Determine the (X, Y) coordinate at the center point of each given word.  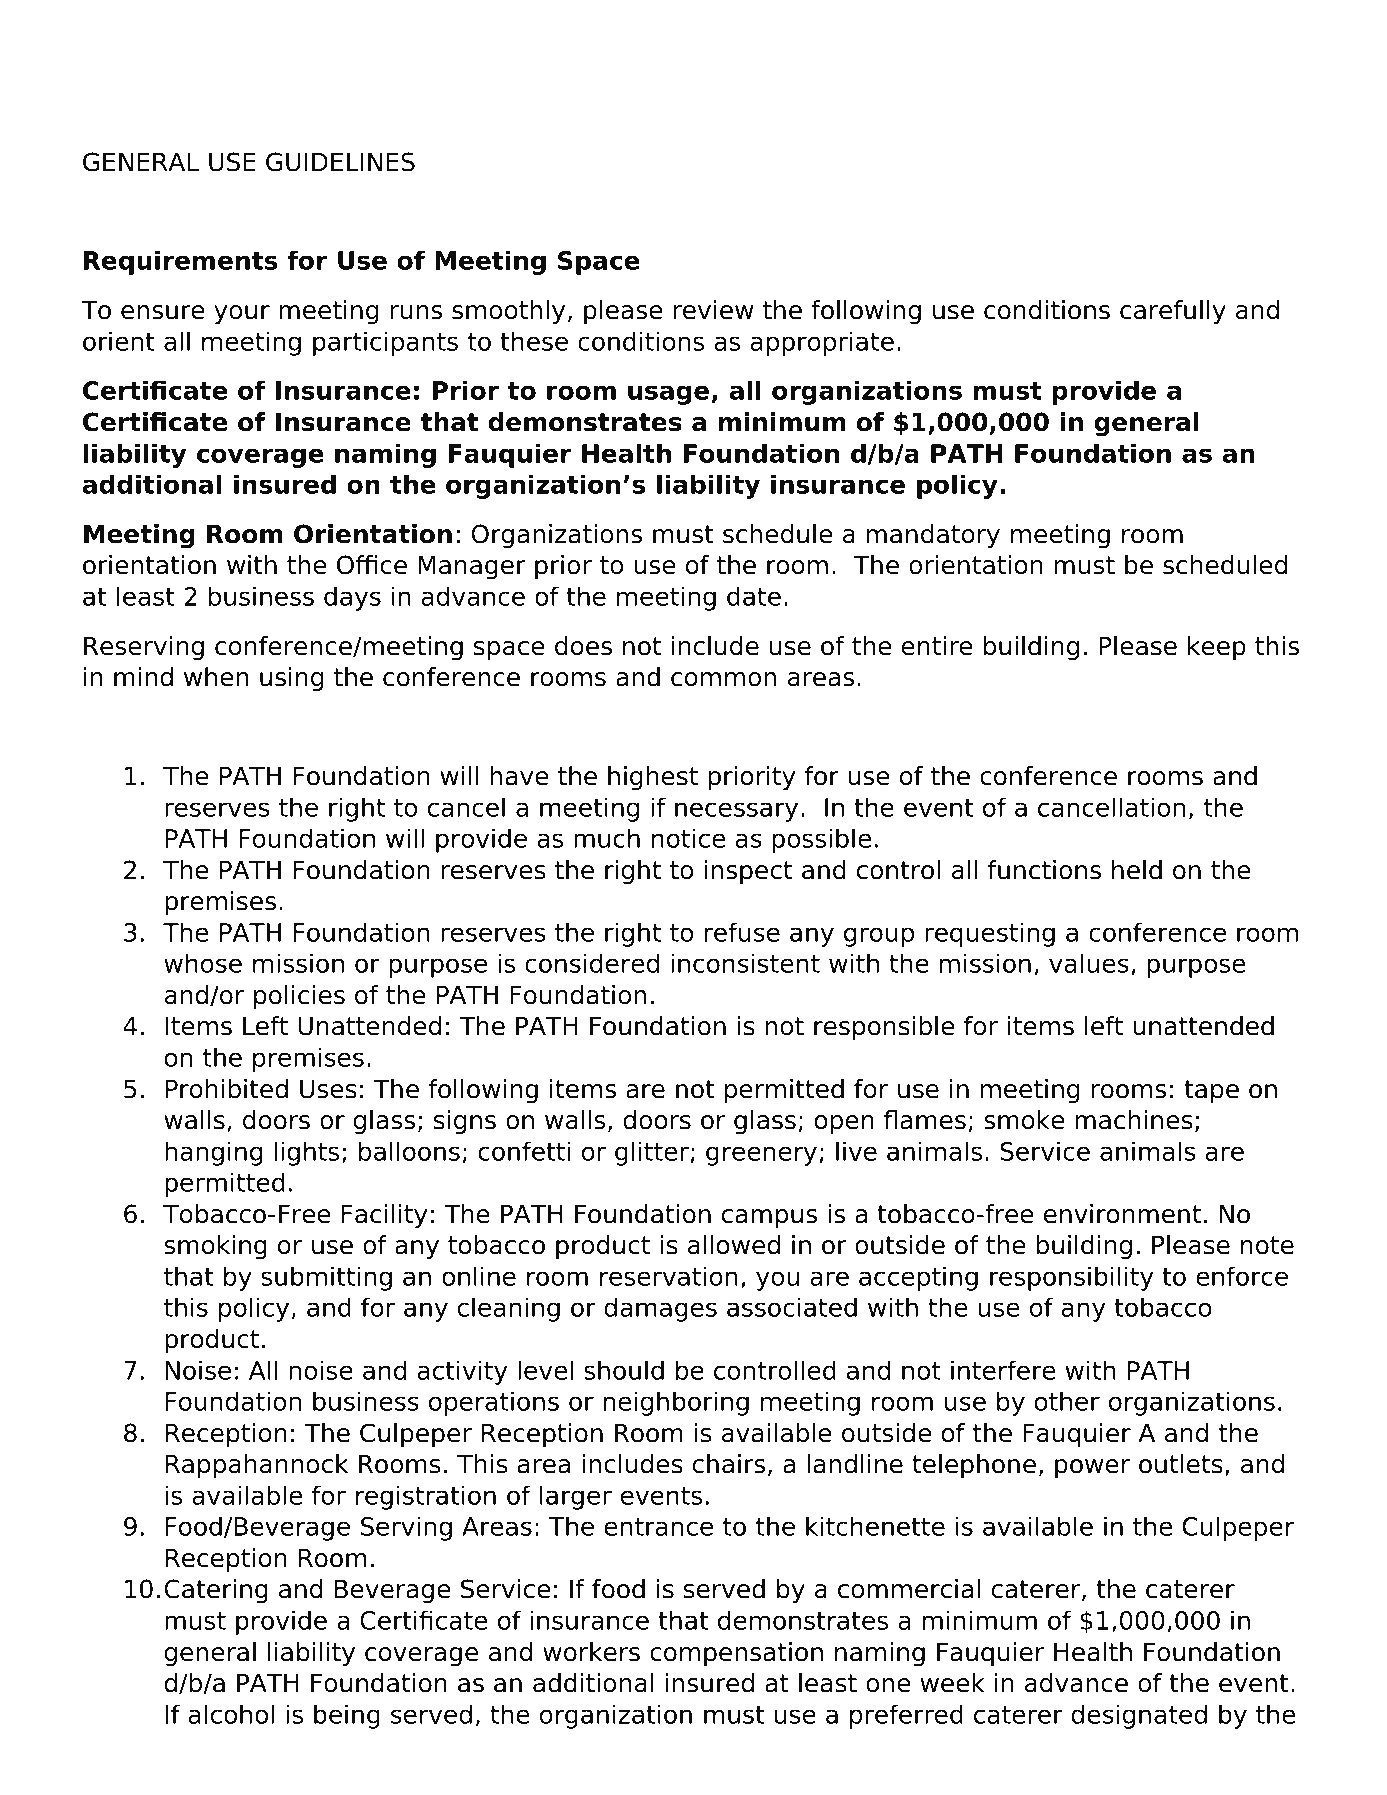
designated (1139, 1716)
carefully (1173, 312)
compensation (736, 1654)
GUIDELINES (340, 162)
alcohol (231, 1714)
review (713, 310)
